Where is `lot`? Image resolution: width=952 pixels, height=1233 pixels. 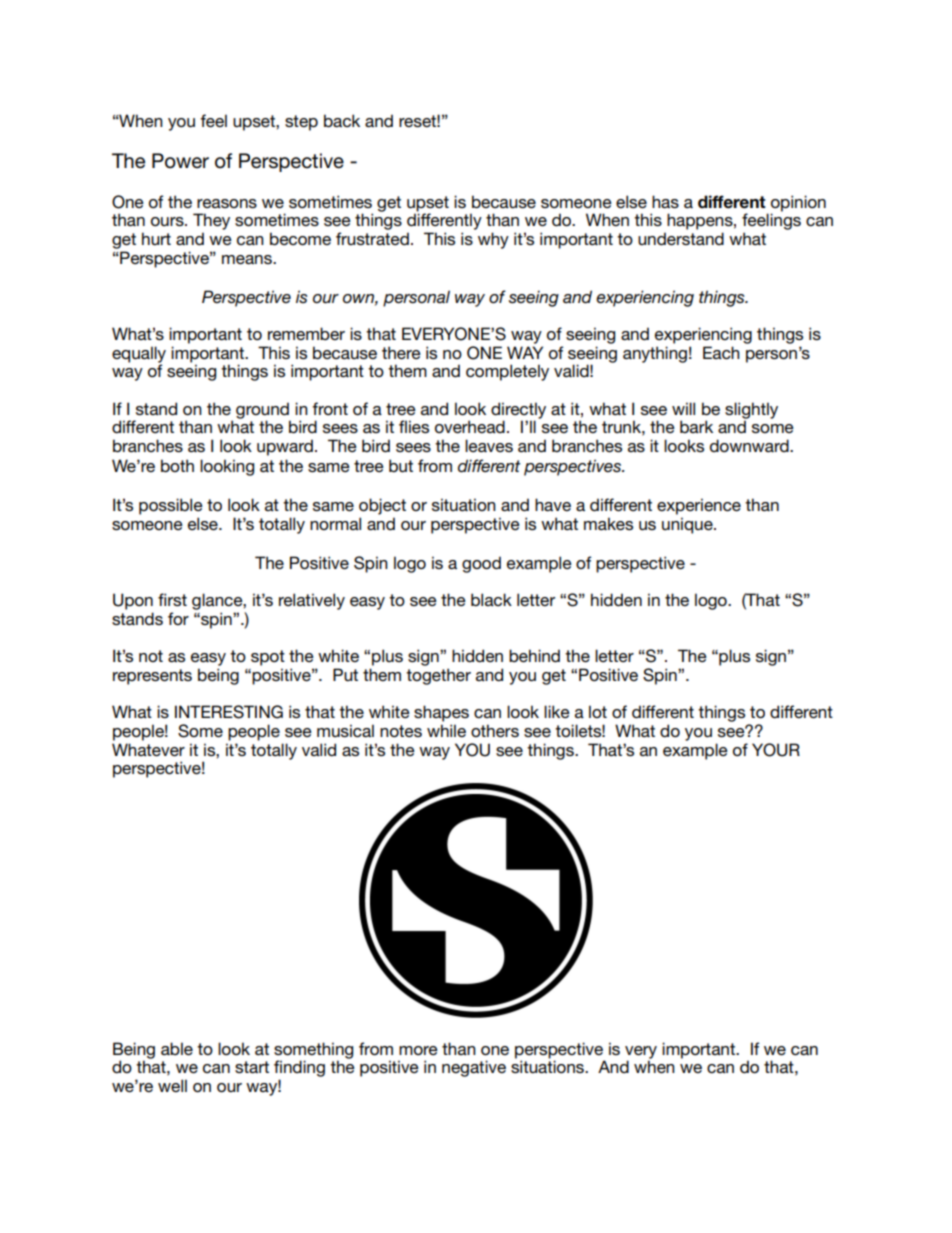
lot is located at coordinates (598, 711).
